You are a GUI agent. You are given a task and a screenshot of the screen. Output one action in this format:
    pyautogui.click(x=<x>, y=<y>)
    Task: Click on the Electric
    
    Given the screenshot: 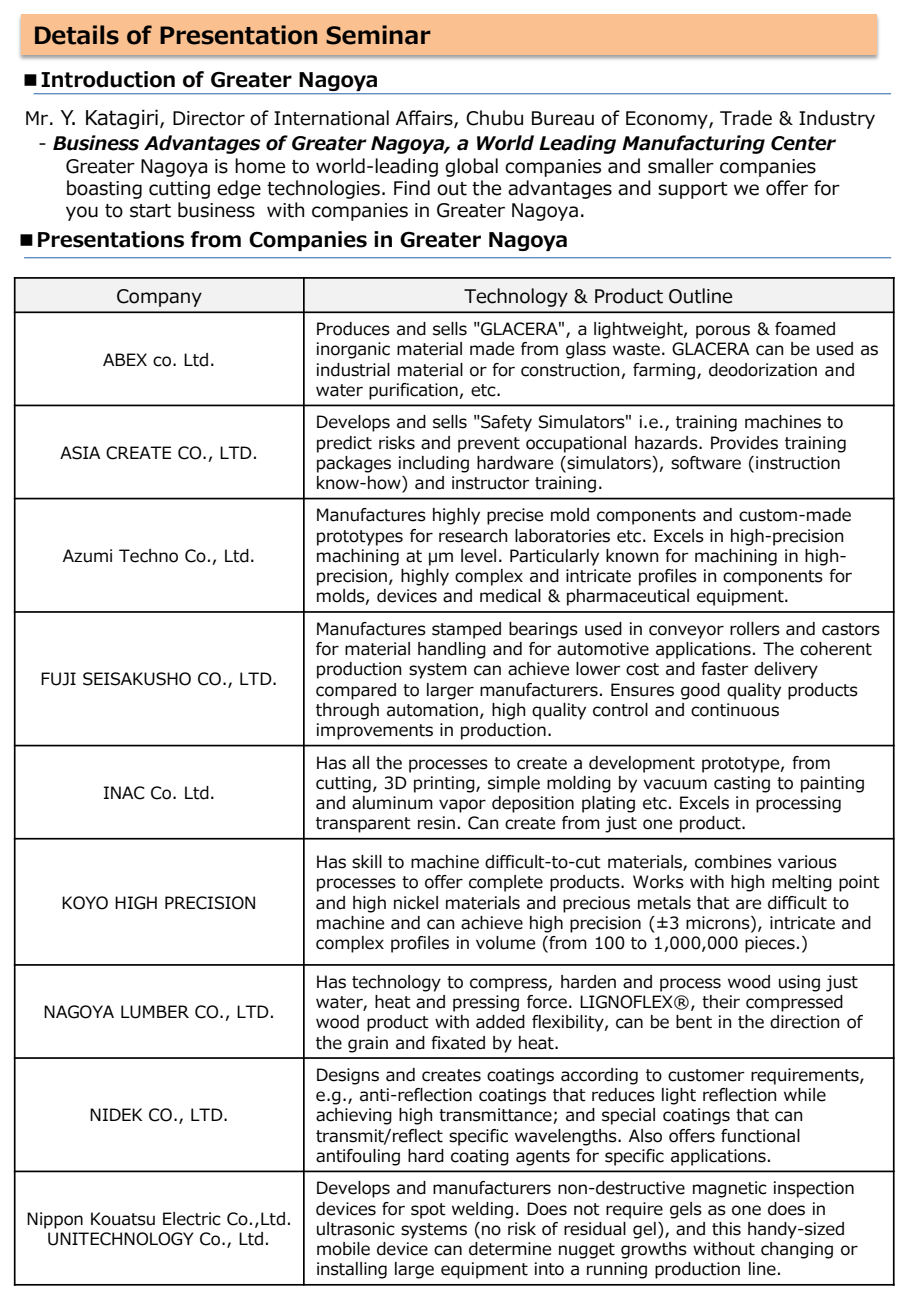 What is the action you would take?
    pyautogui.click(x=192, y=1219)
